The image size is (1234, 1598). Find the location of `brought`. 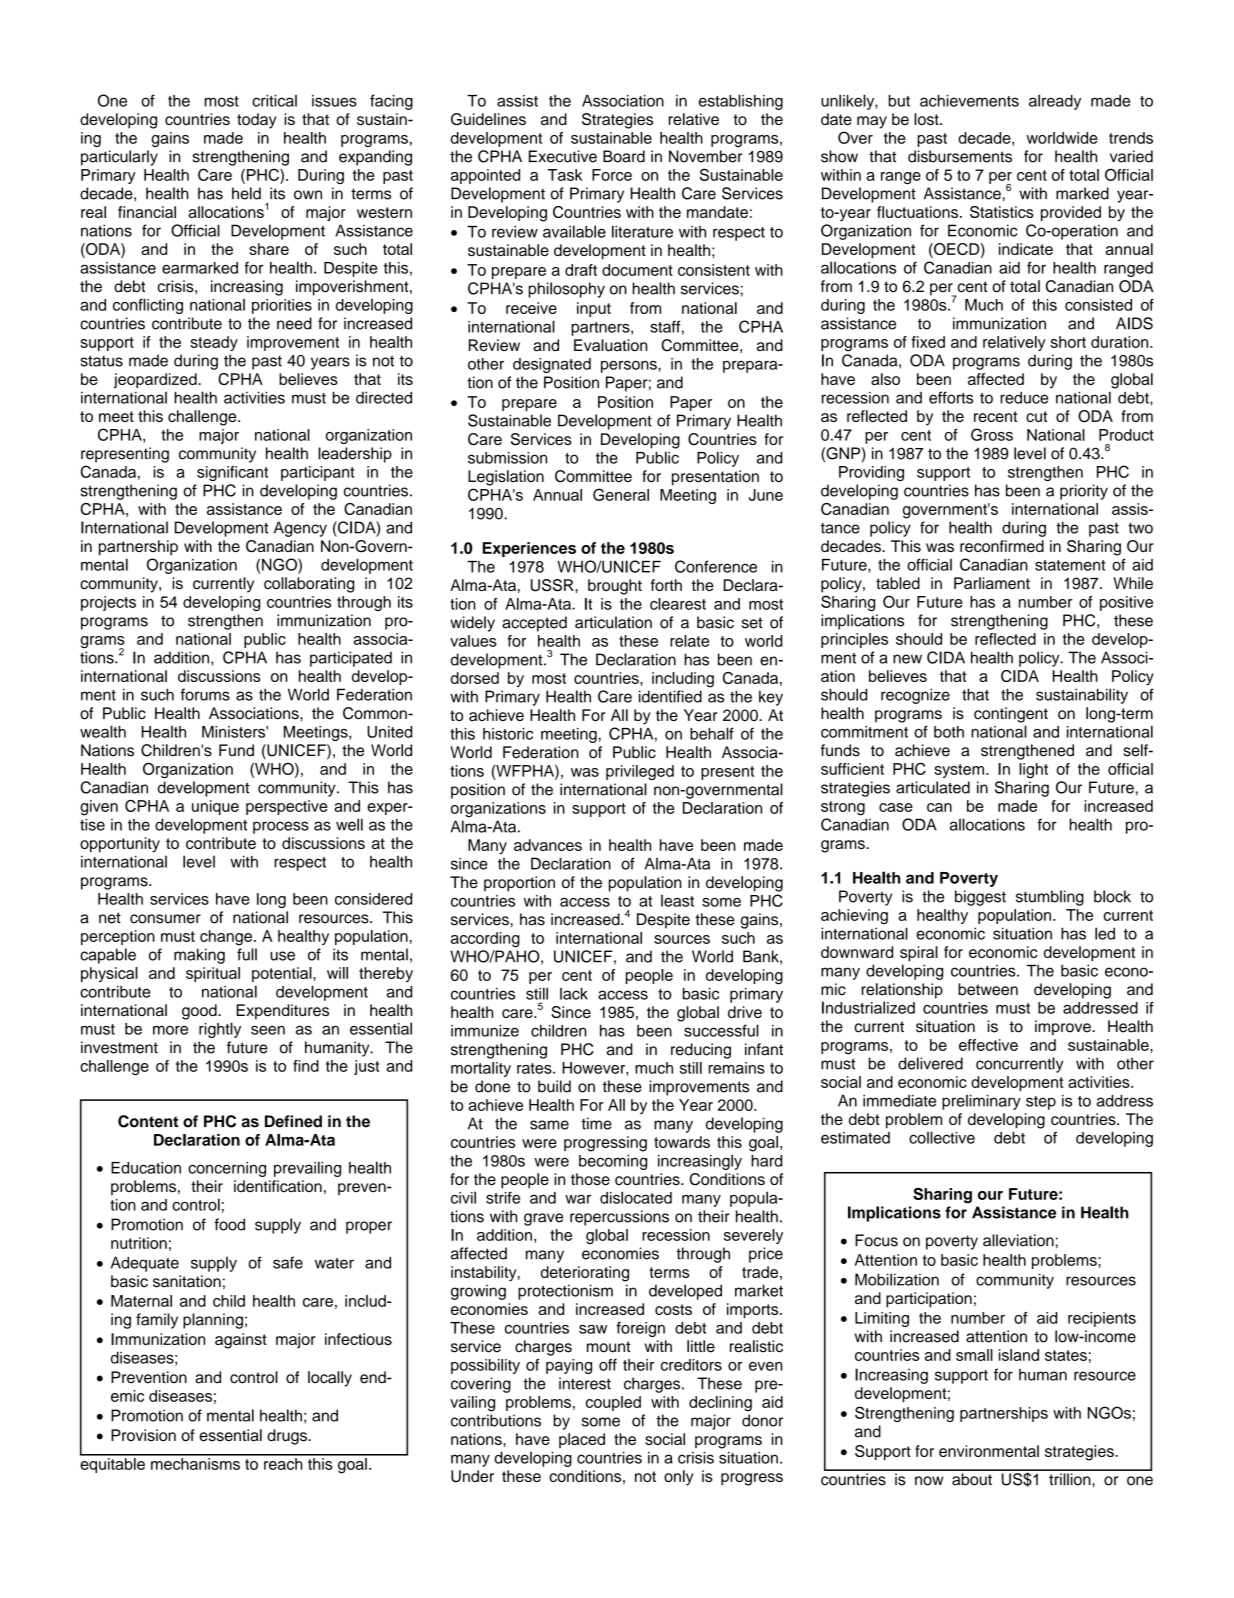

brought is located at coordinates (615, 587).
